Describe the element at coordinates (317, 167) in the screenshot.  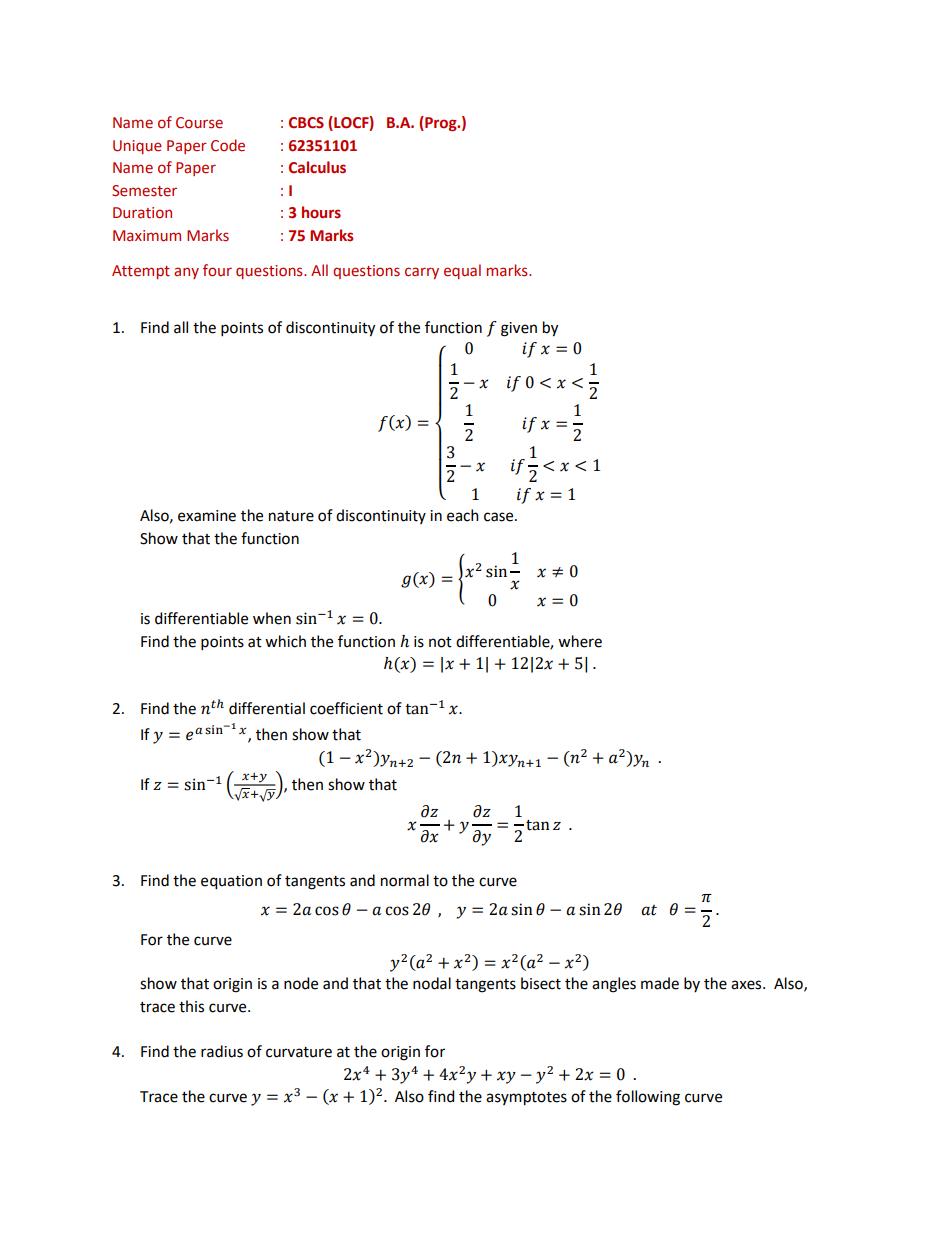
I see `Calculus` at that location.
